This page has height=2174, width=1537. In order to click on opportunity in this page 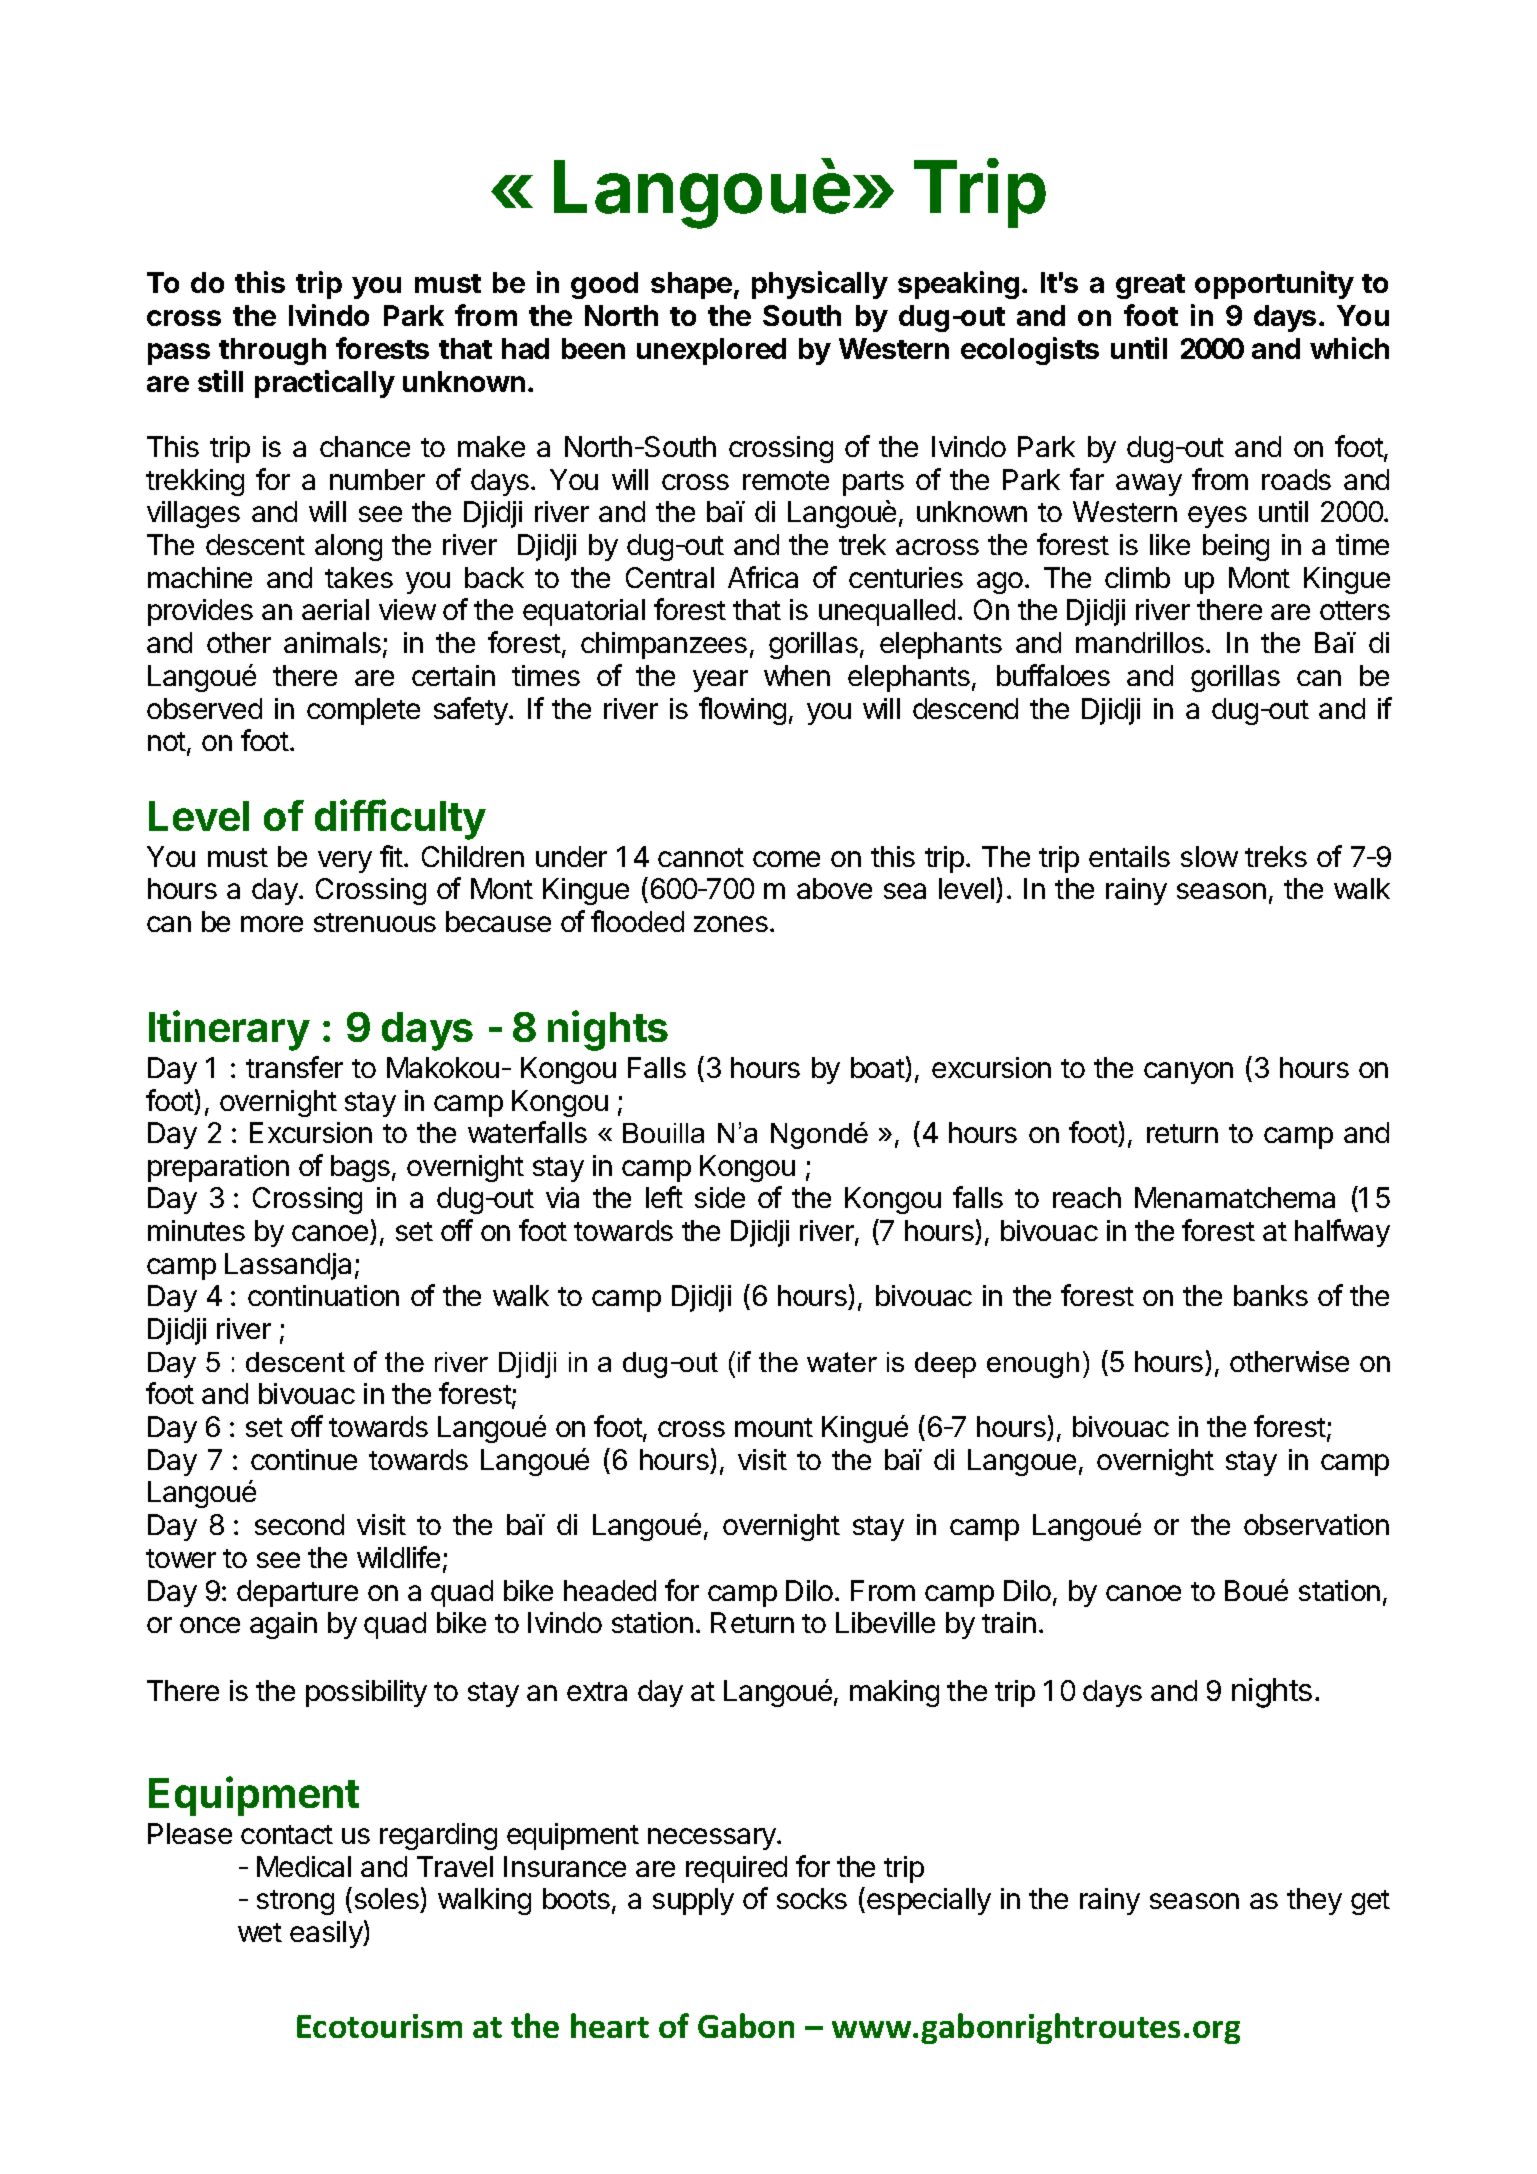, I will do `click(1274, 285)`.
